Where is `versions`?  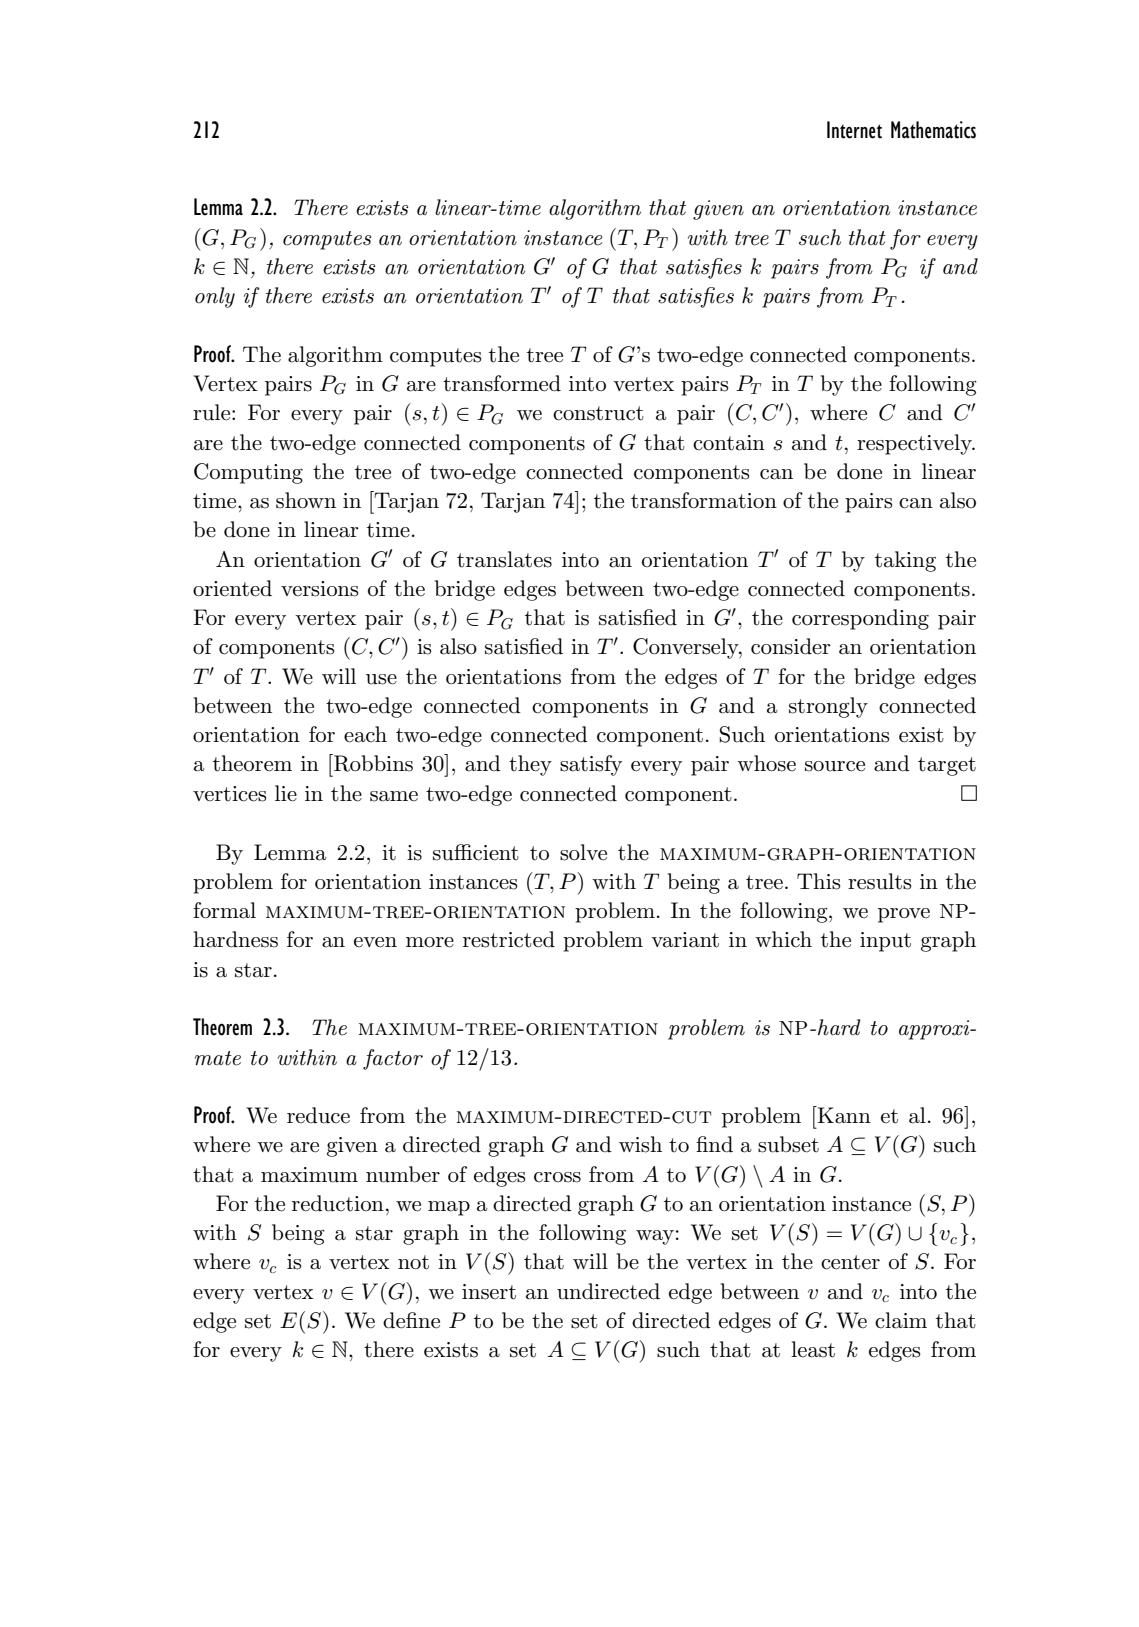
versions is located at coordinates (320, 589).
